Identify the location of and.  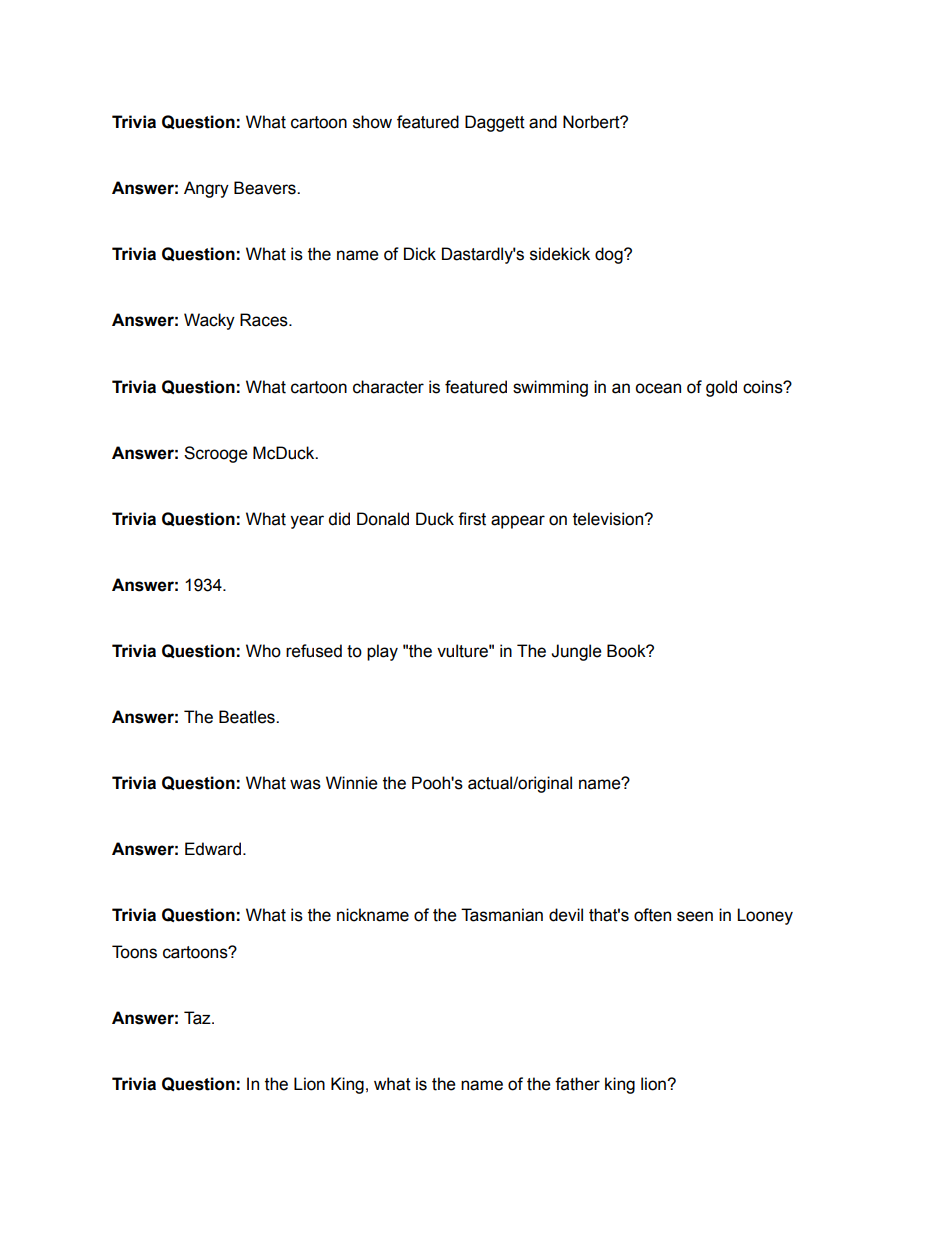
(543, 122).
